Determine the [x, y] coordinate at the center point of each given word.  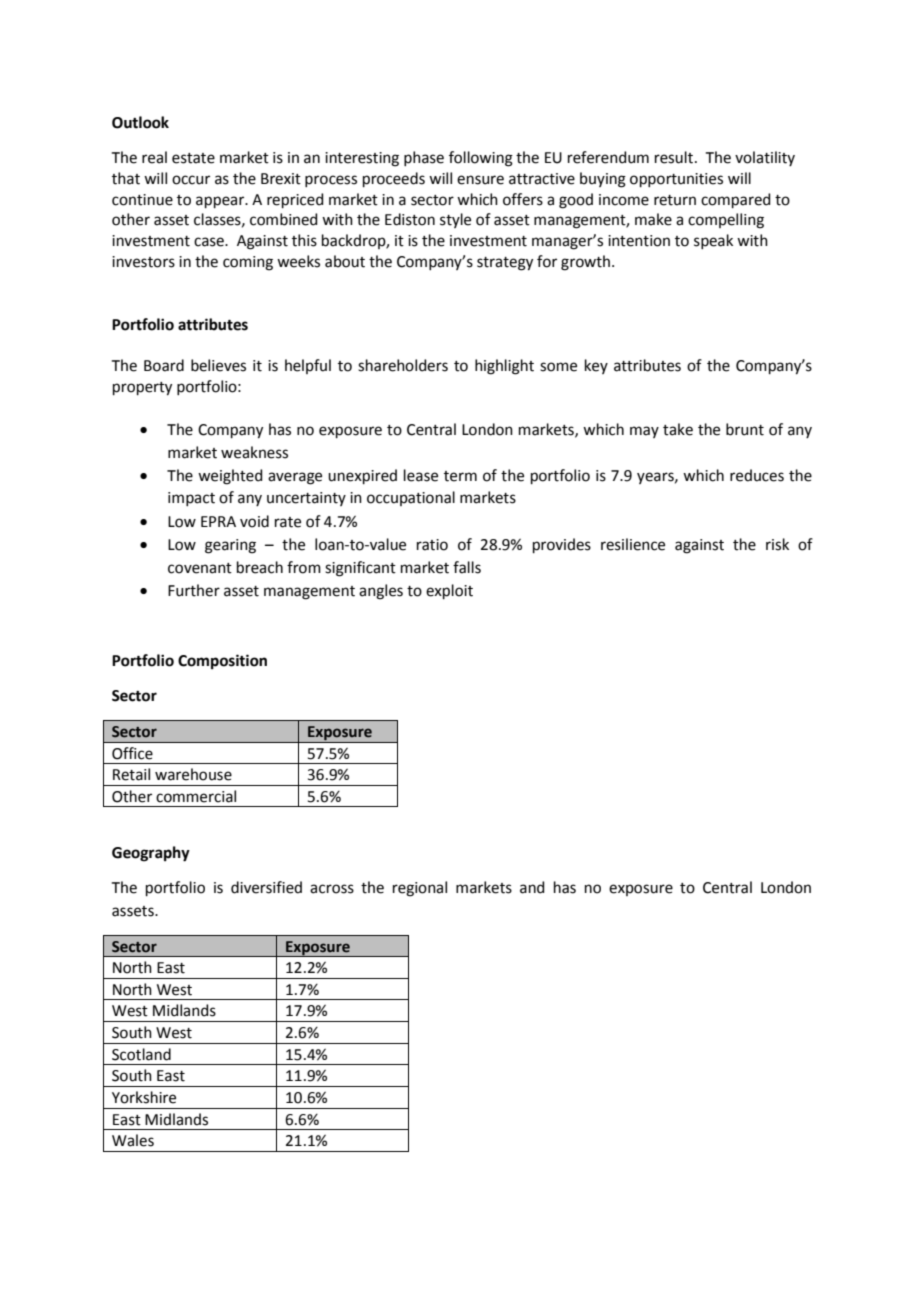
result [674, 157]
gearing [230, 546]
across [332, 889]
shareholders [403, 365]
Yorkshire [144, 1097]
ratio [432, 545]
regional [420, 889]
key [596, 366]
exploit [449, 591]
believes [218, 365]
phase [424, 158]
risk [777, 544]
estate [193, 158]
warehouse [193, 774]
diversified [266, 887]
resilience [633, 544]
